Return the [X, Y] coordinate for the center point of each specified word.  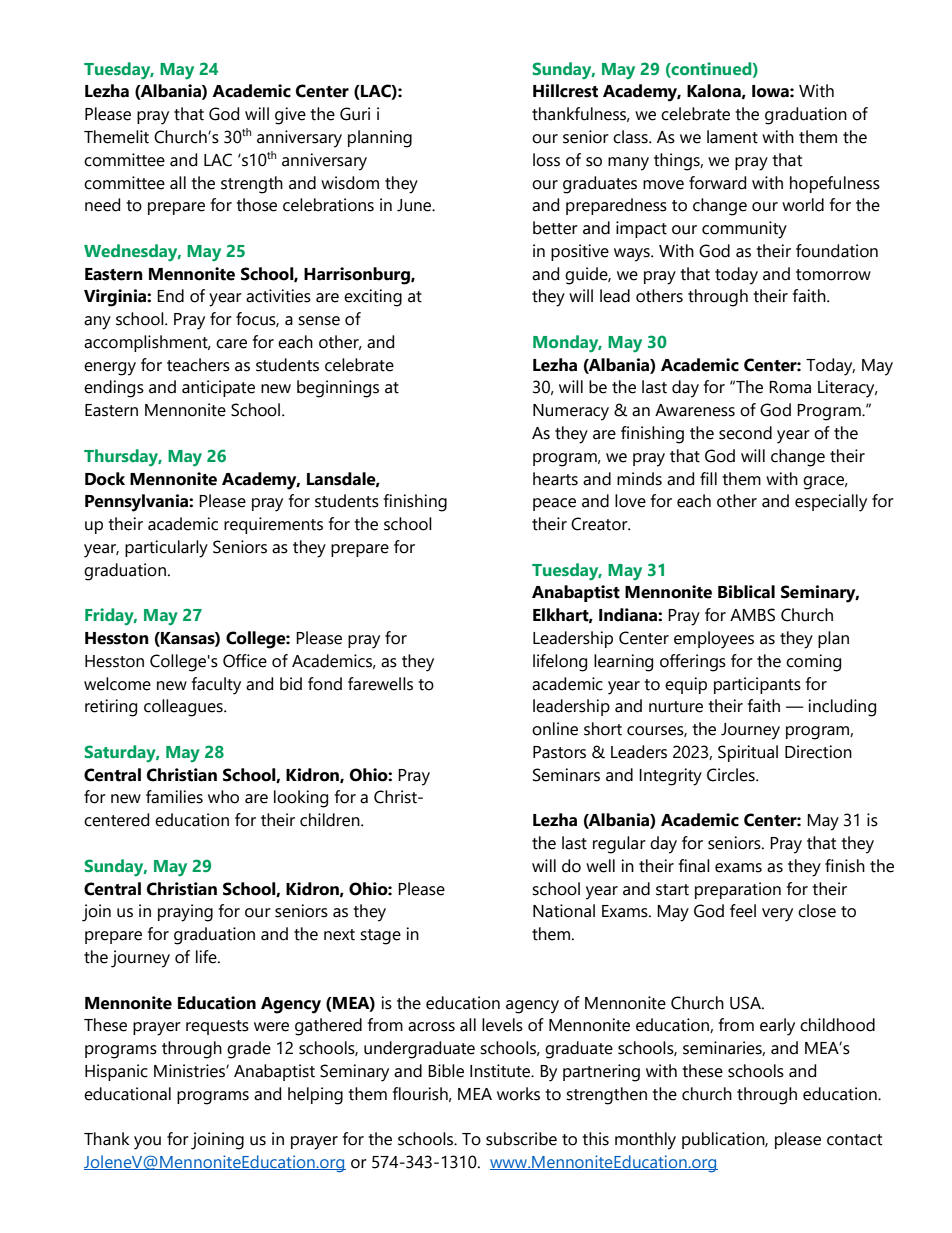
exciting [373, 298]
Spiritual [748, 753]
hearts [555, 479]
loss [546, 160]
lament [732, 137]
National [564, 911]
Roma [790, 387]
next [339, 935]
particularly [166, 549]
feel [743, 911]
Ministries [190, 1071]
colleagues [184, 708]
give [290, 116]
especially [831, 503]
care [231, 344]
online [555, 729]
